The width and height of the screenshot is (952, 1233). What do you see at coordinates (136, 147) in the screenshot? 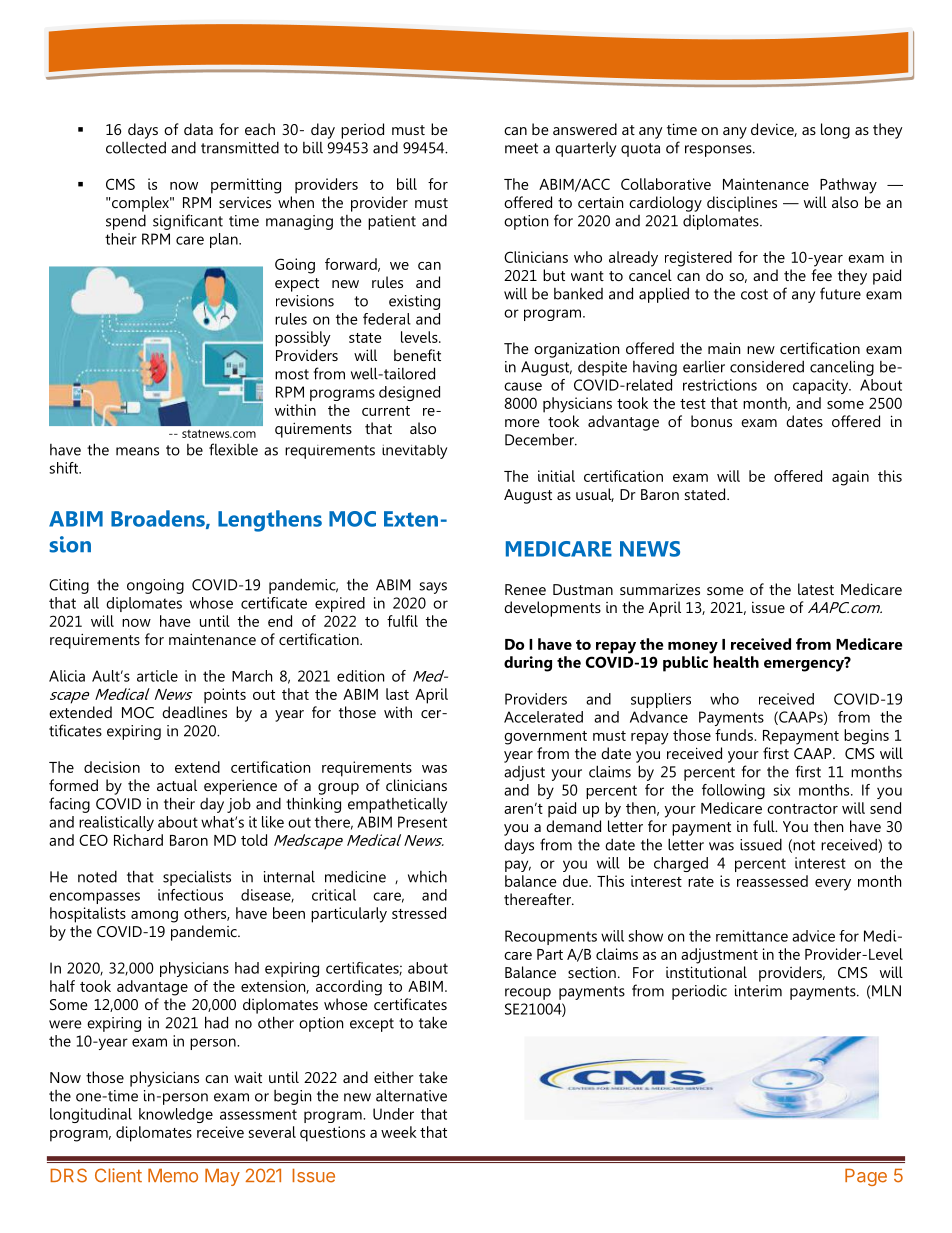
I see `collected` at bounding box center [136, 147].
